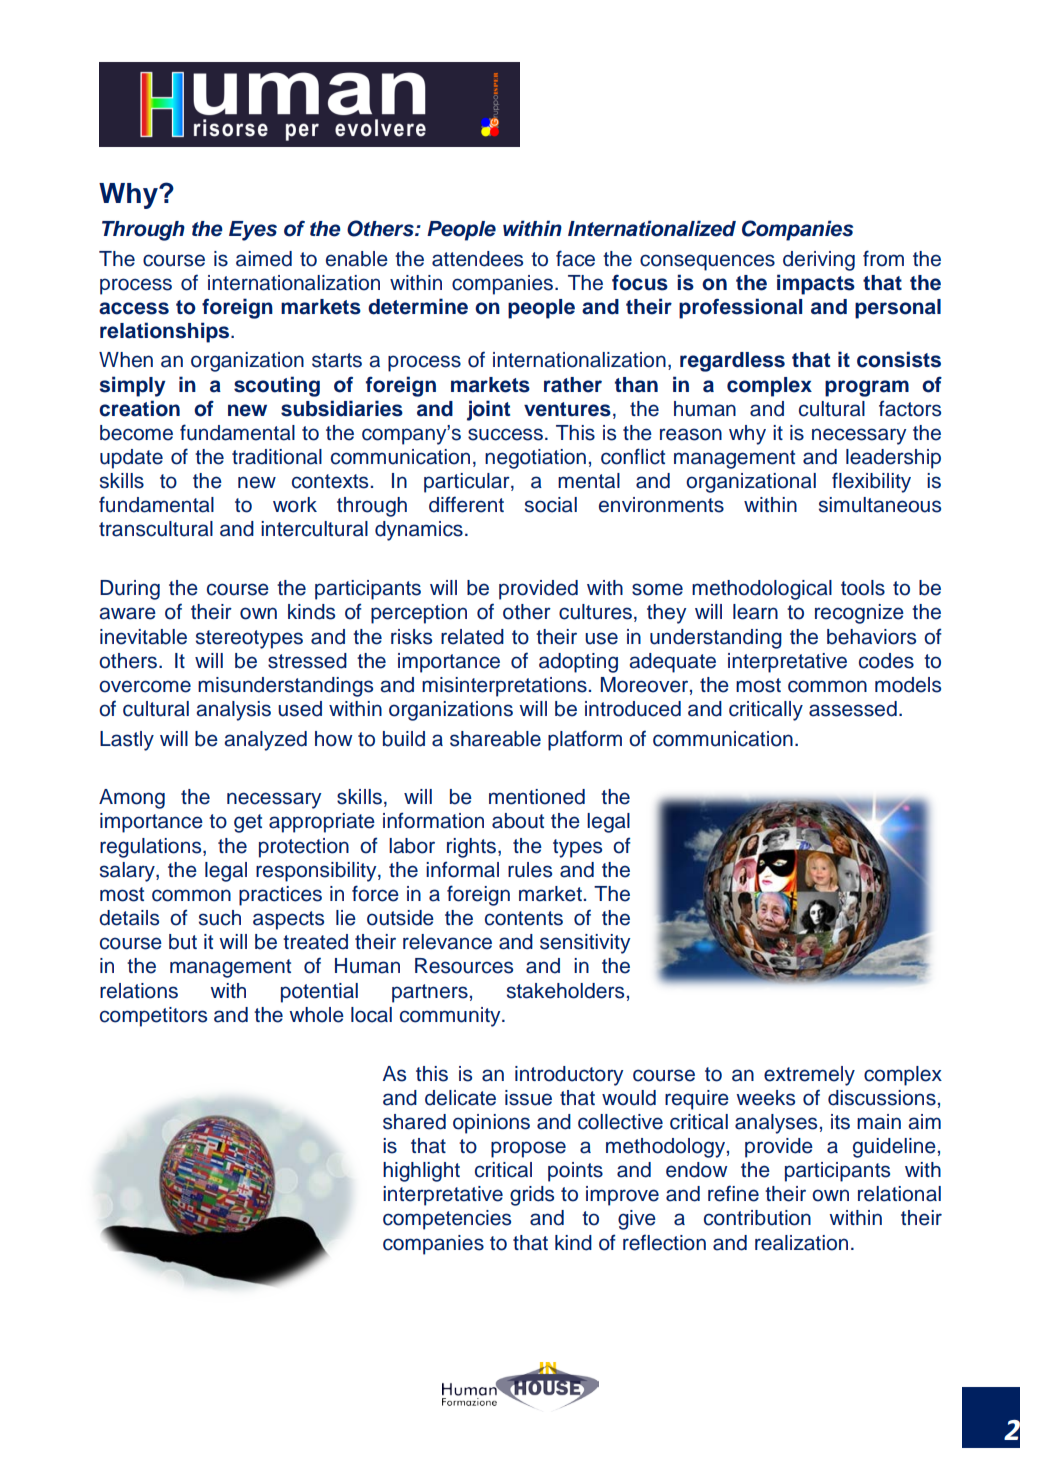  Describe the element at coordinates (495, 739) in the screenshot. I see `shareable` at that location.
